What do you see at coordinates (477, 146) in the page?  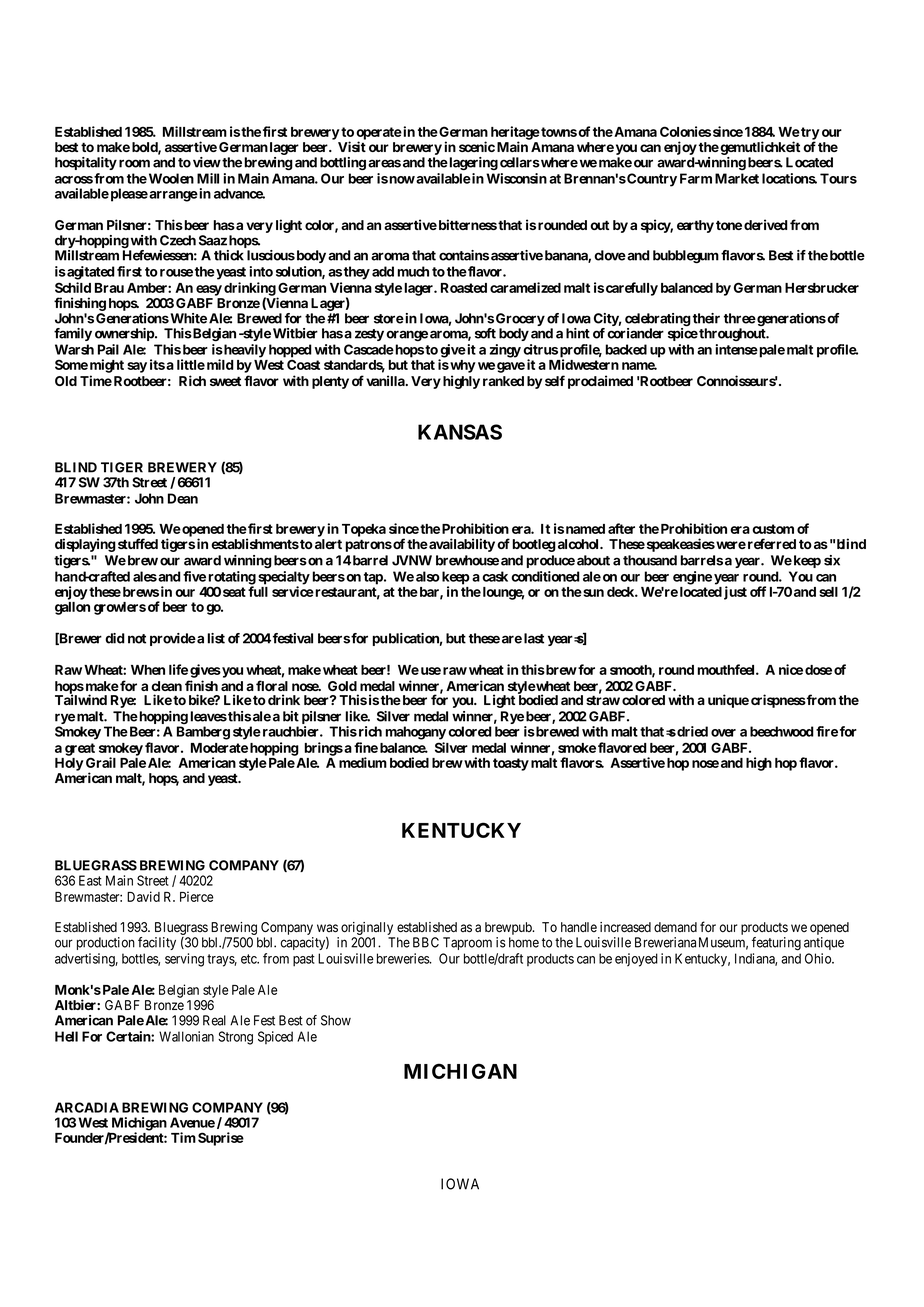 I see `scenic` at bounding box center [477, 146].
